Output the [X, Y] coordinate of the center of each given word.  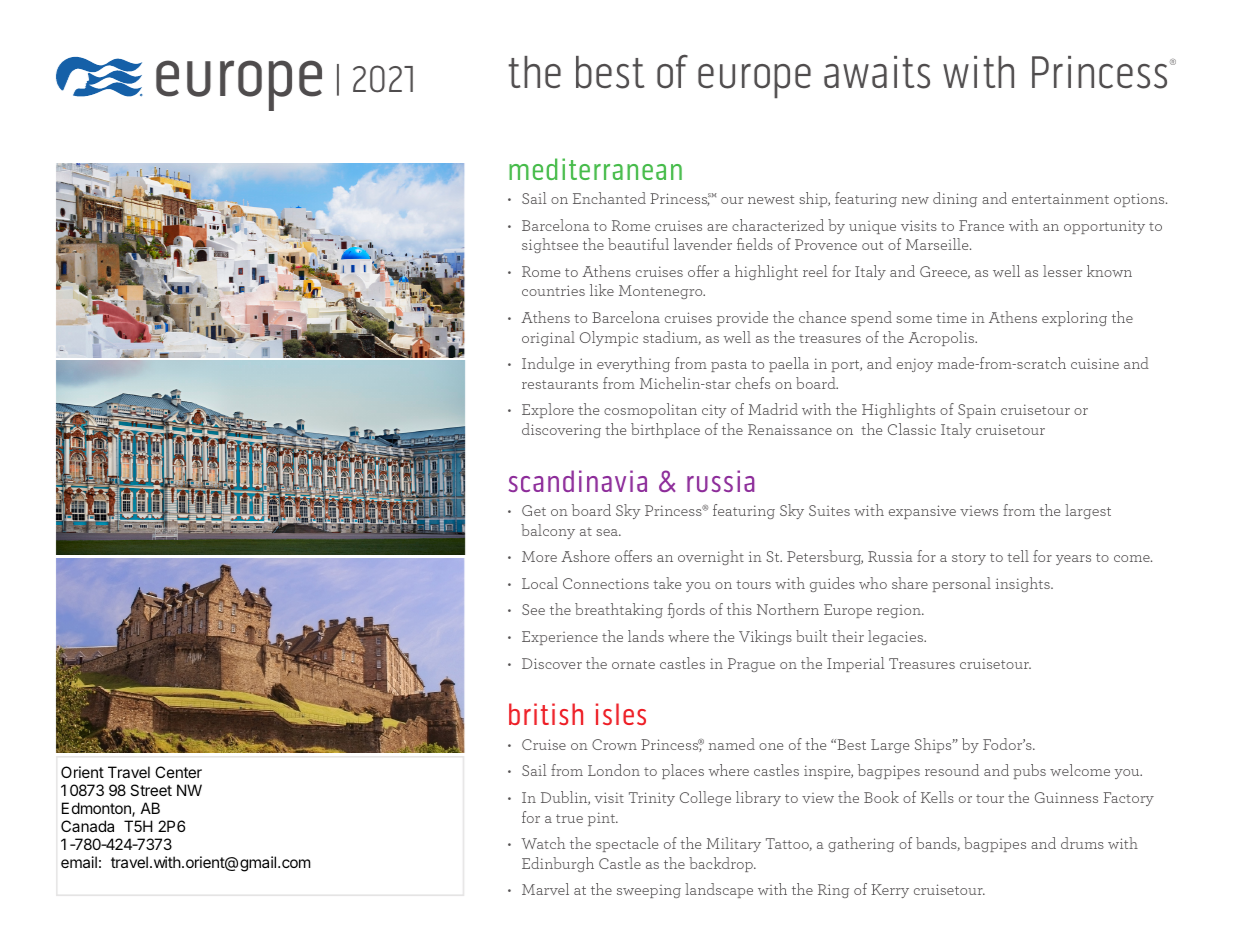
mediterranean [595, 169]
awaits [877, 72]
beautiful [638, 244]
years [1073, 560]
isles [621, 714]
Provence [826, 244]
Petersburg [825, 557]
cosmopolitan [650, 410]
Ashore [585, 556]
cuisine [1095, 363]
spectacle [627, 844]
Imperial [855, 664]
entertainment [1060, 198]
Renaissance [790, 429]
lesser [1062, 271]
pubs [1029, 771]
